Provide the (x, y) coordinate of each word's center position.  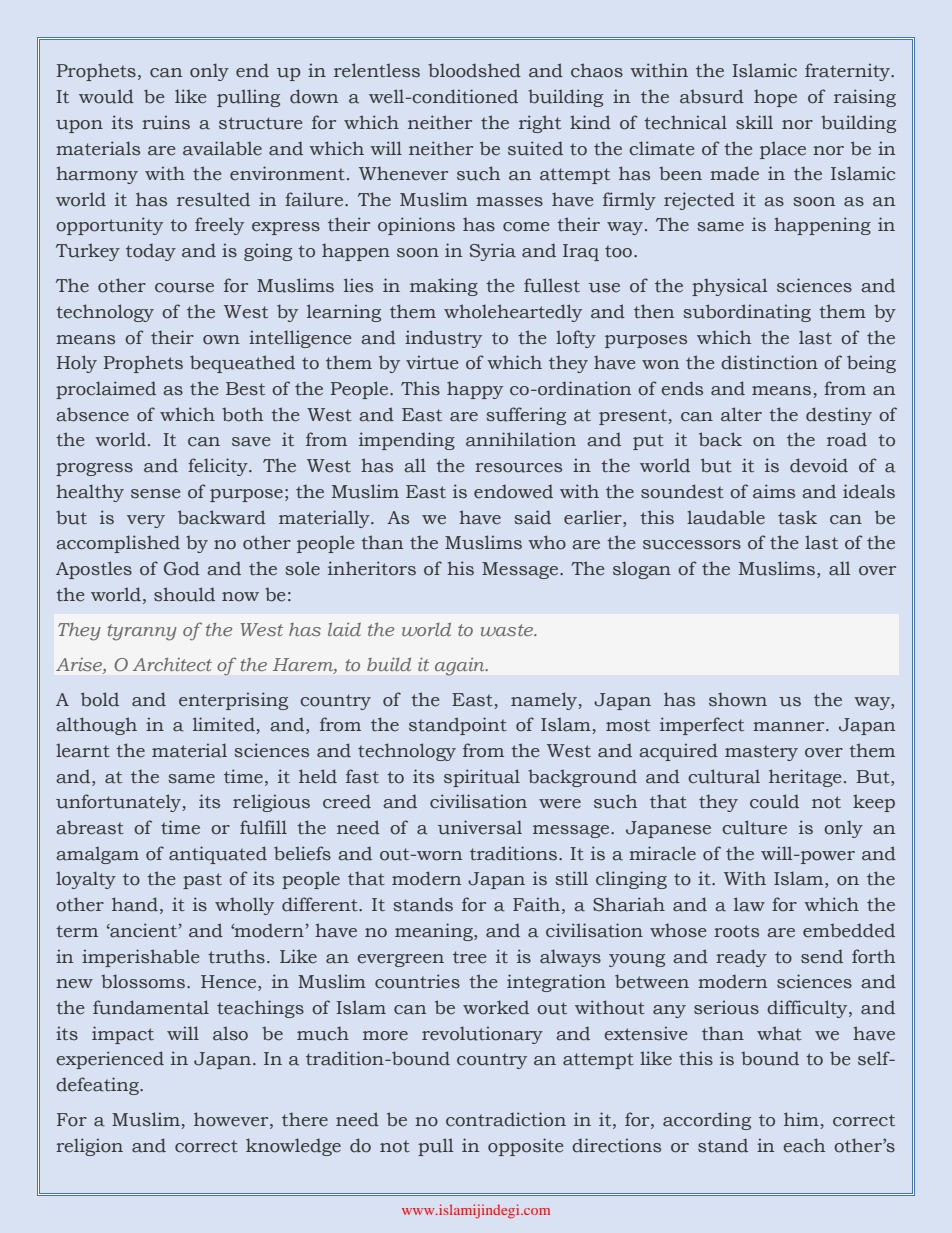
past (202, 881)
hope (775, 98)
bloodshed (474, 70)
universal (480, 827)
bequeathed (242, 364)
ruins (166, 122)
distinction (769, 362)
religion (89, 1147)
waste (508, 630)
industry (443, 339)
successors (692, 545)
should (184, 594)
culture (754, 827)
